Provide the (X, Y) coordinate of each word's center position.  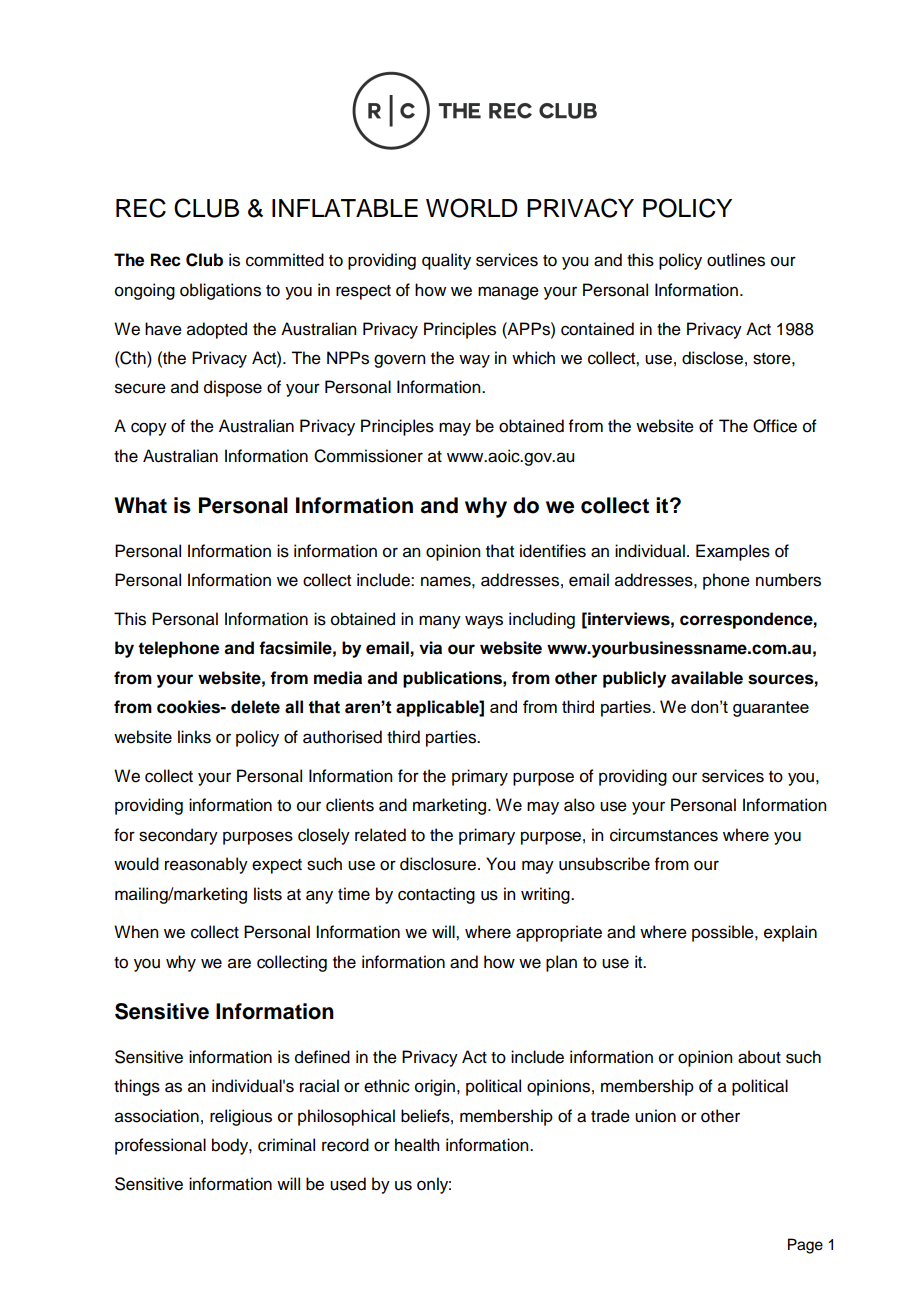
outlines (736, 260)
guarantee (771, 709)
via (430, 648)
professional (160, 1146)
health (417, 1145)
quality (446, 261)
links (194, 737)
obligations (220, 291)
